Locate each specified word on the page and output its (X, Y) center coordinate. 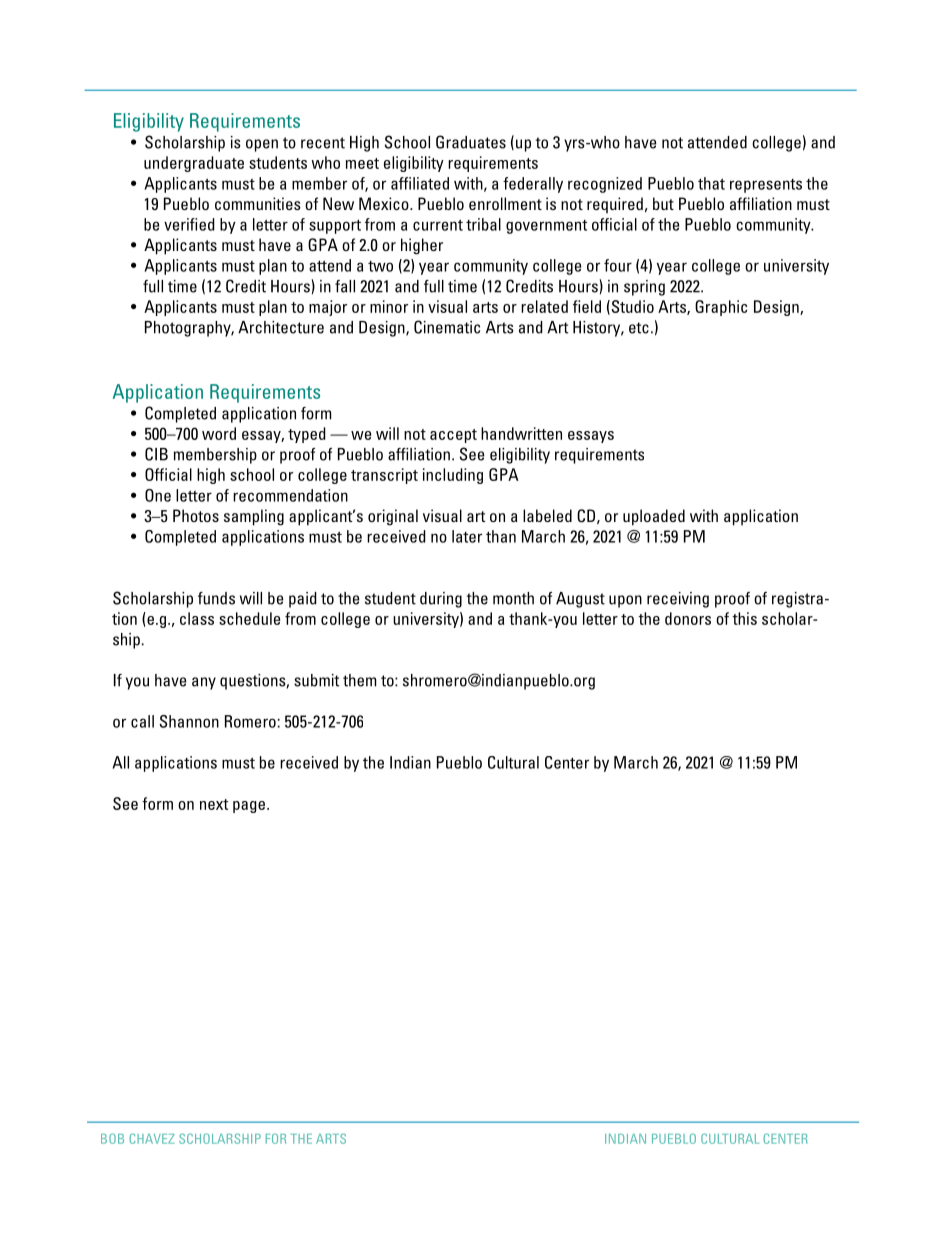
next (214, 804)
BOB (112, 1138)
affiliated (420, 183)
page (250, 807)
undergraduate (194, 164)
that (711, 183)
